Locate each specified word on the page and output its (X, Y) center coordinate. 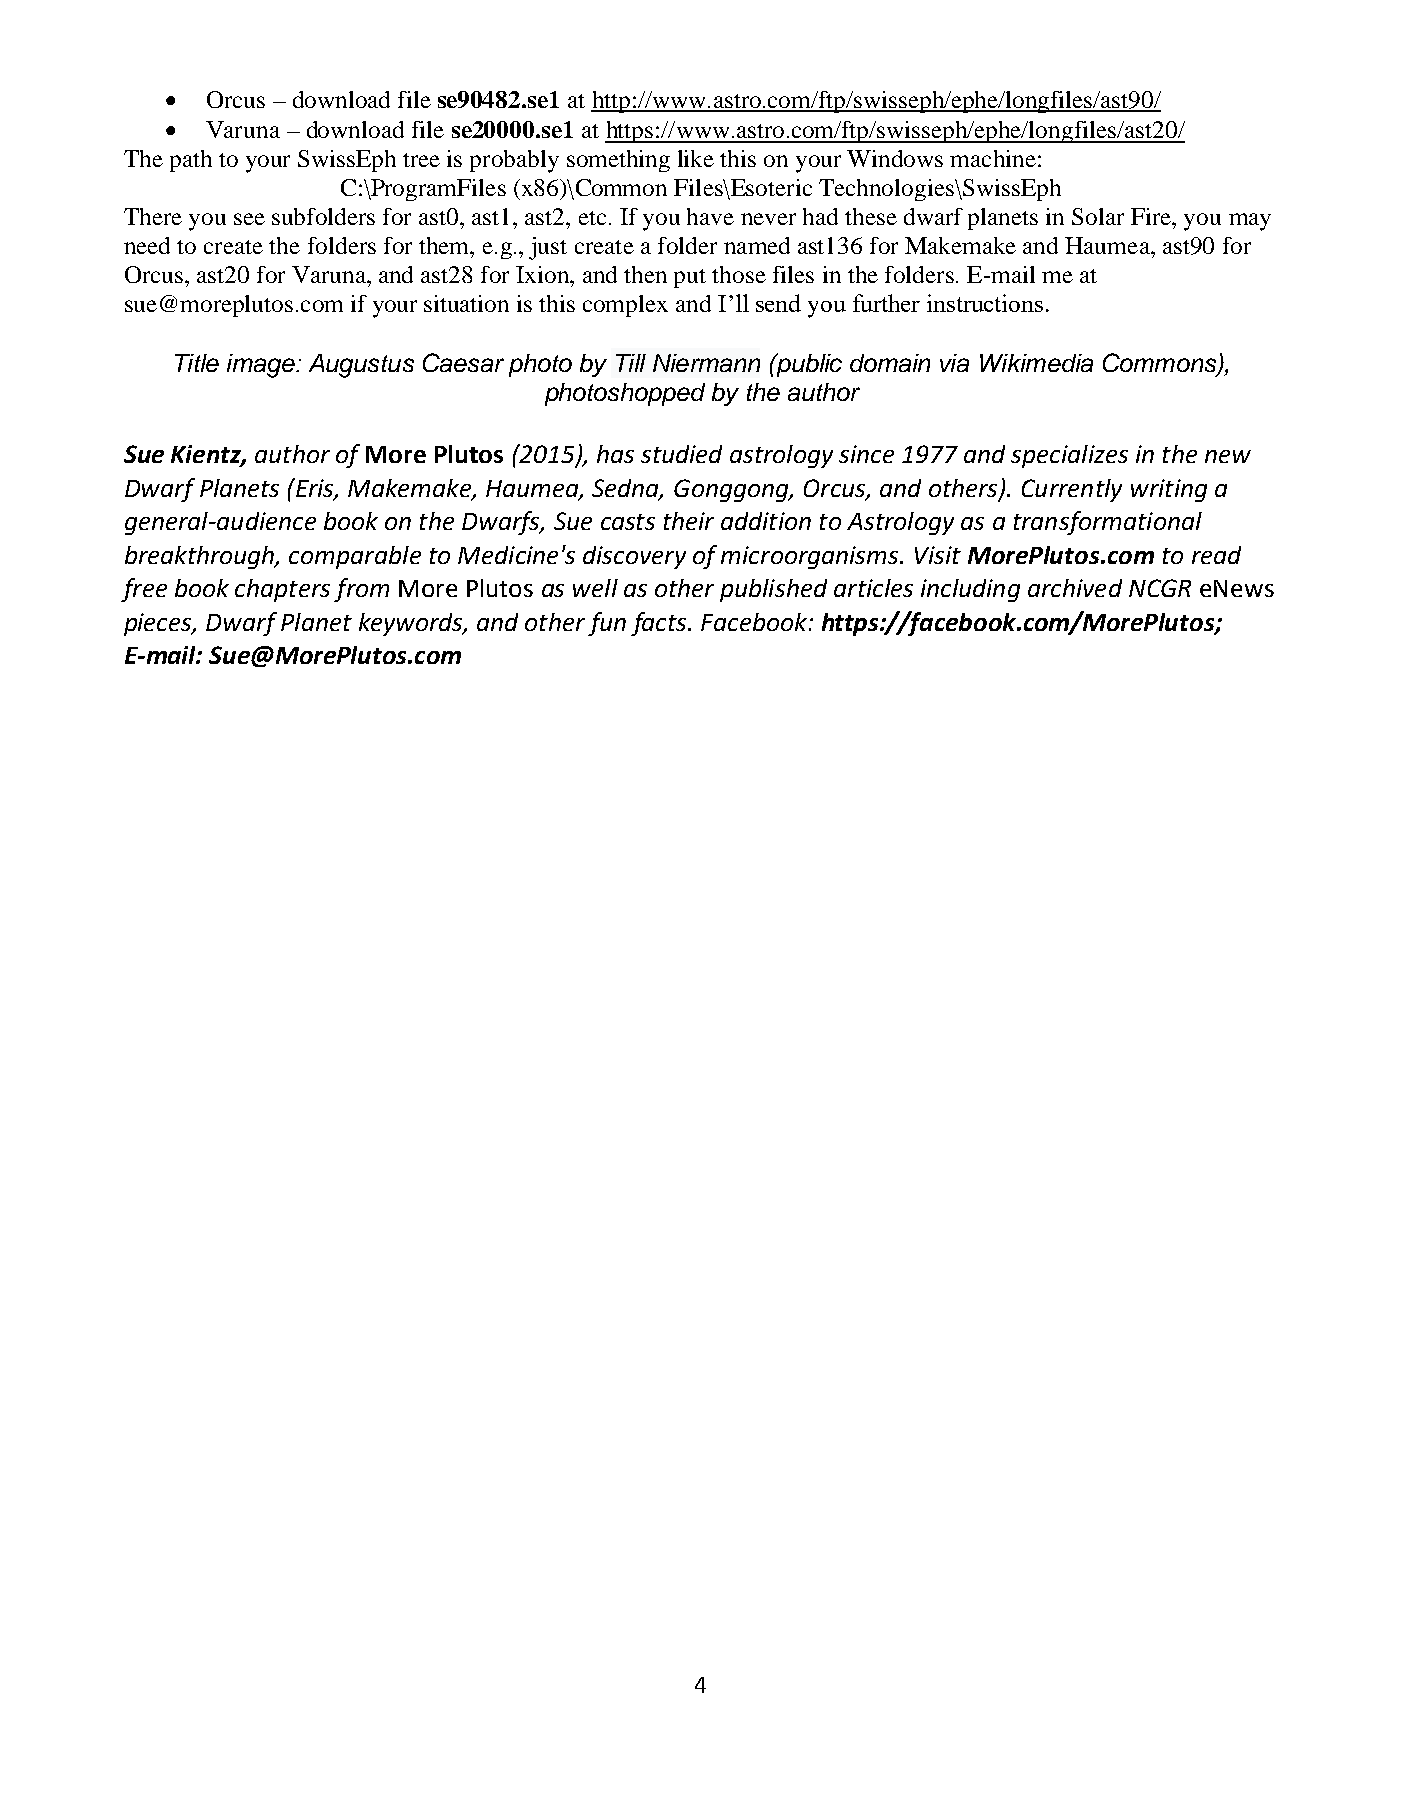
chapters (282, 590)
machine (993, 158)
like (696, 158)
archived (1075, 588)
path (191, 161)
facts (660, 624)
